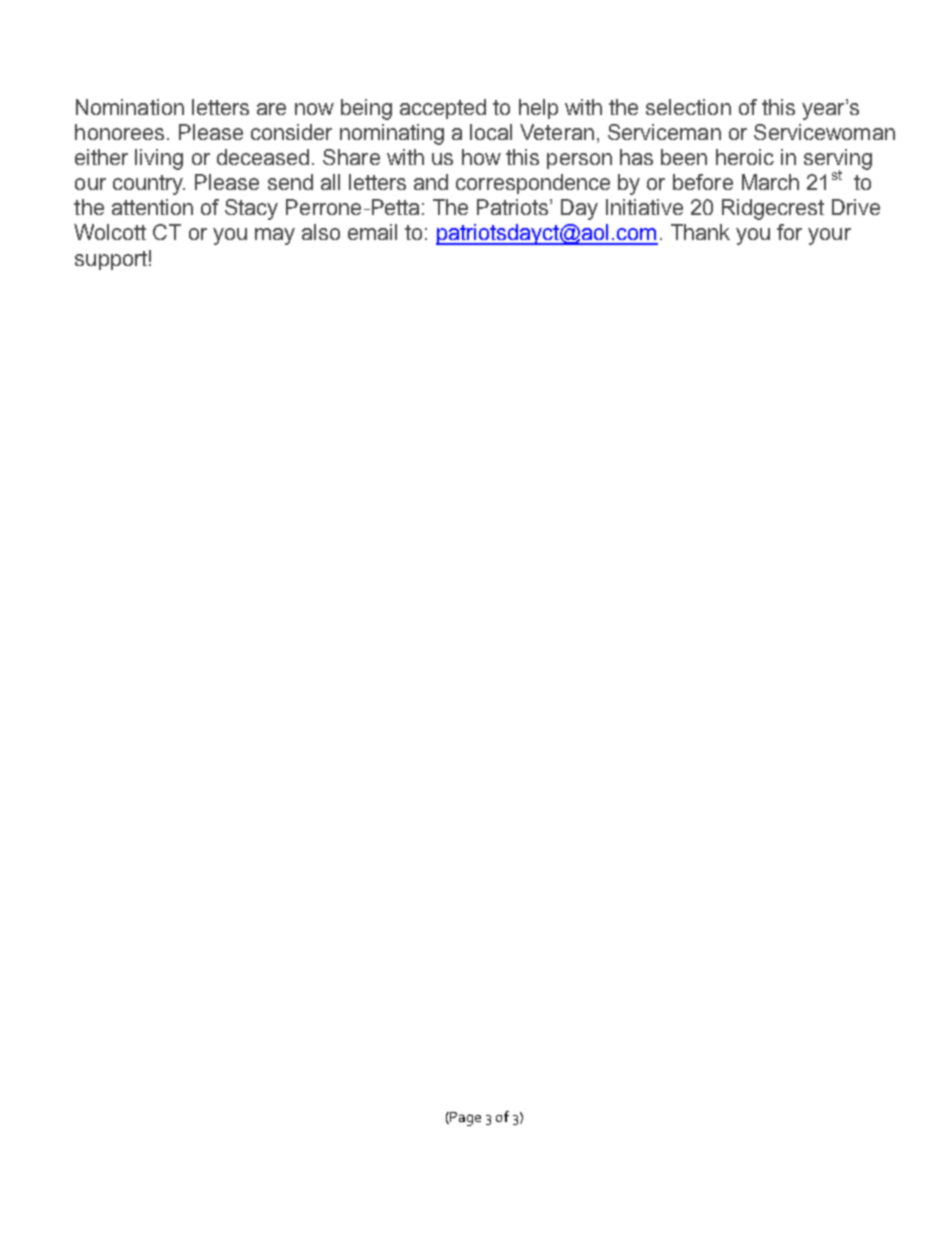 This page has width=952, height=1233. What do you see at coordinates (159, 159) in the page?
I see `living` at bounding box center [159, 159].
